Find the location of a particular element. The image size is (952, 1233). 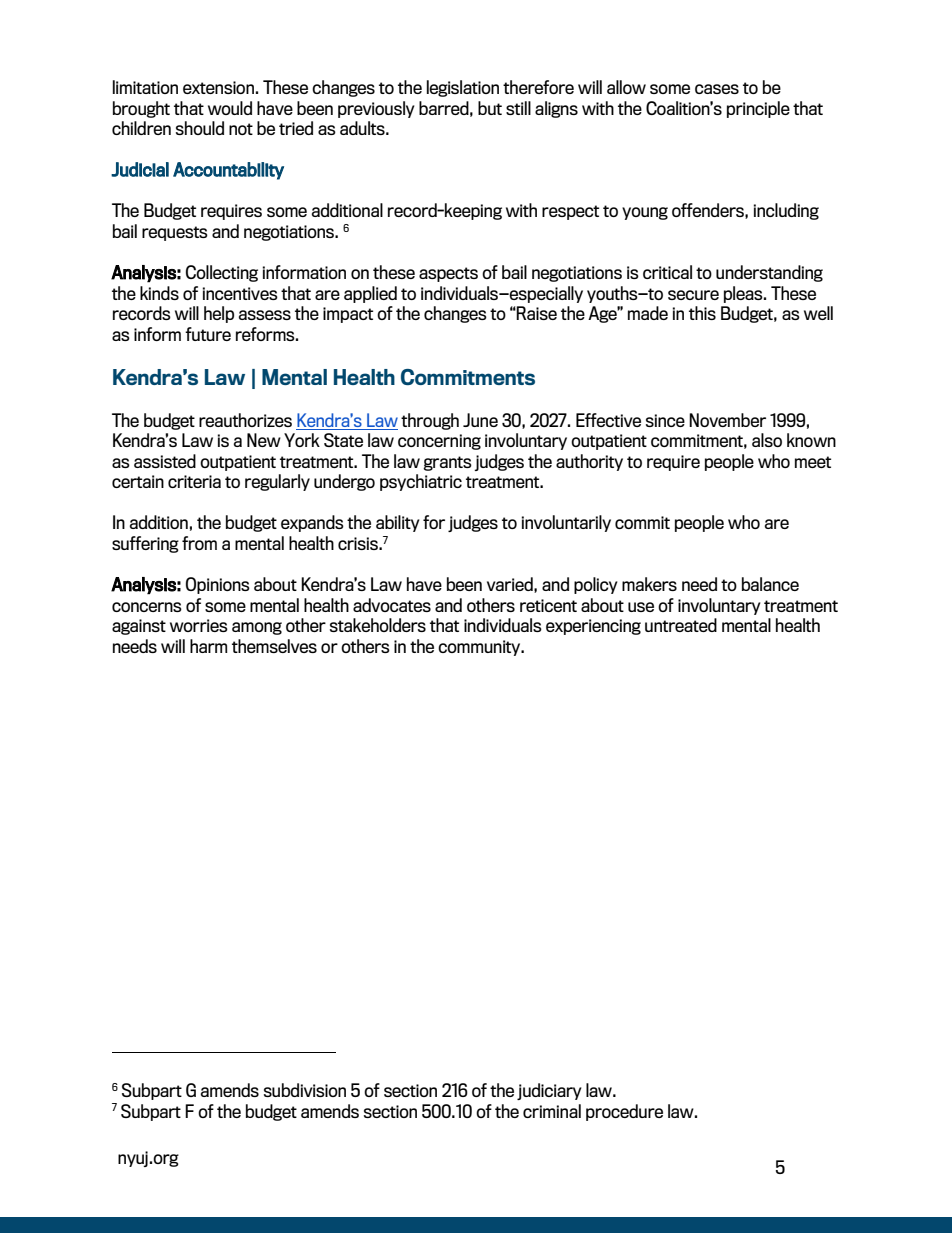

harm is located at coordinates (208, 646).
